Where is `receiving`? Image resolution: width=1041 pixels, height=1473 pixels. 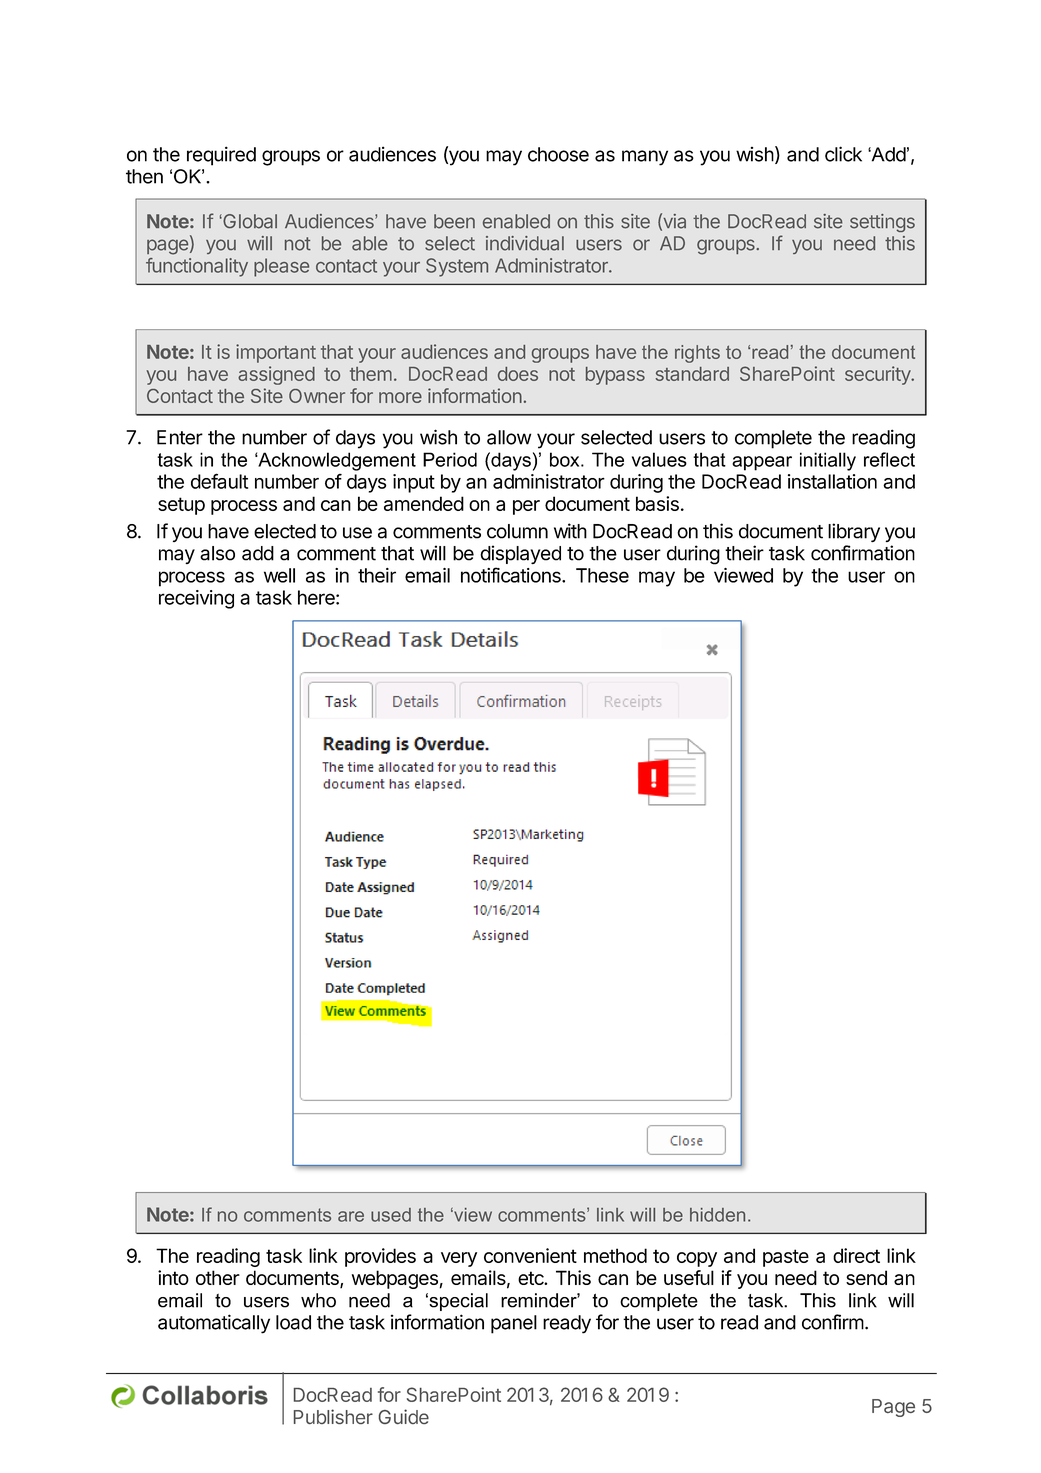 receiving is located at coordinates (196, 599).
